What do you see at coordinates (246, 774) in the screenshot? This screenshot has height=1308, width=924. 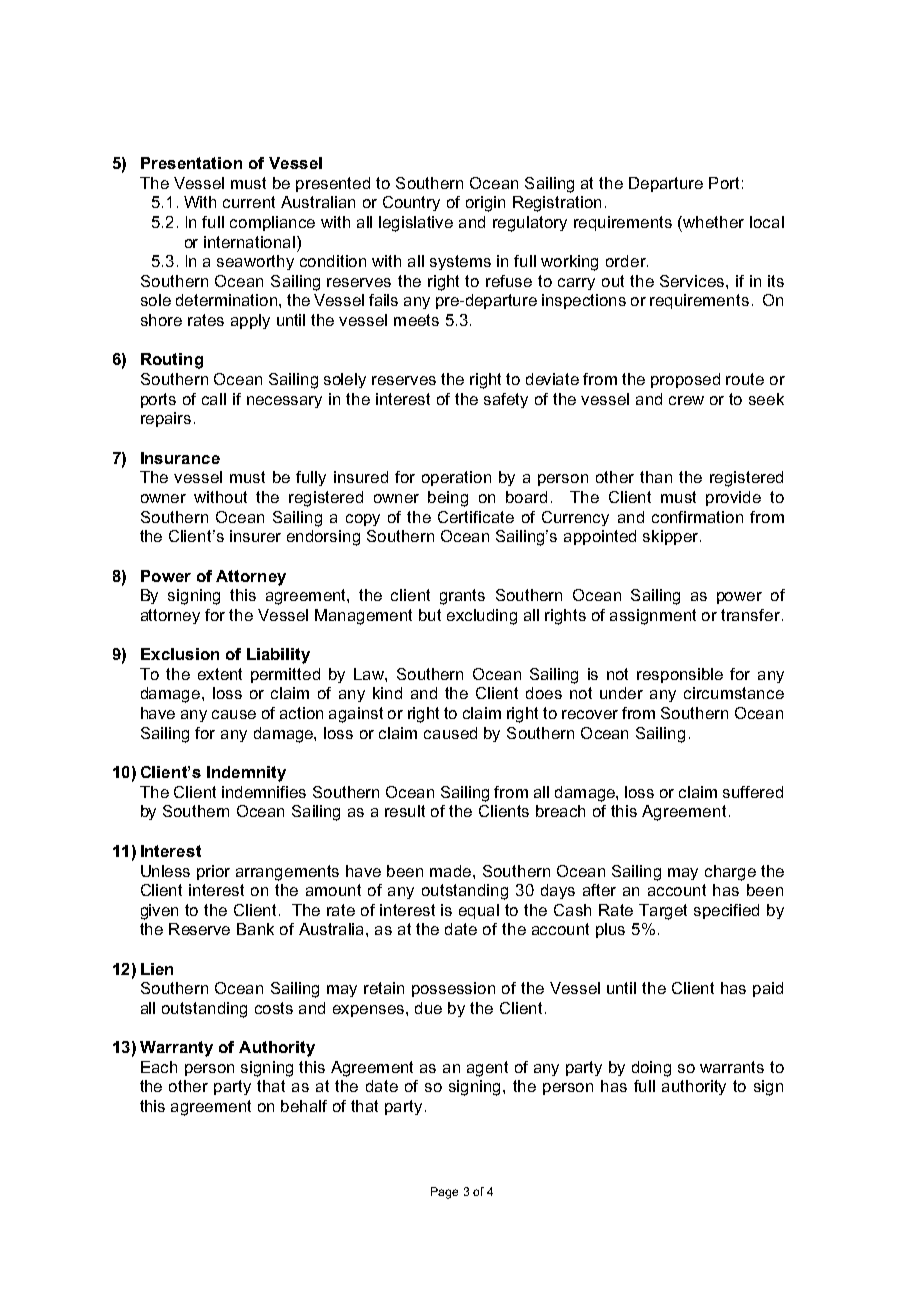 I see `Indemnity` at bounding box center [246, 774].
